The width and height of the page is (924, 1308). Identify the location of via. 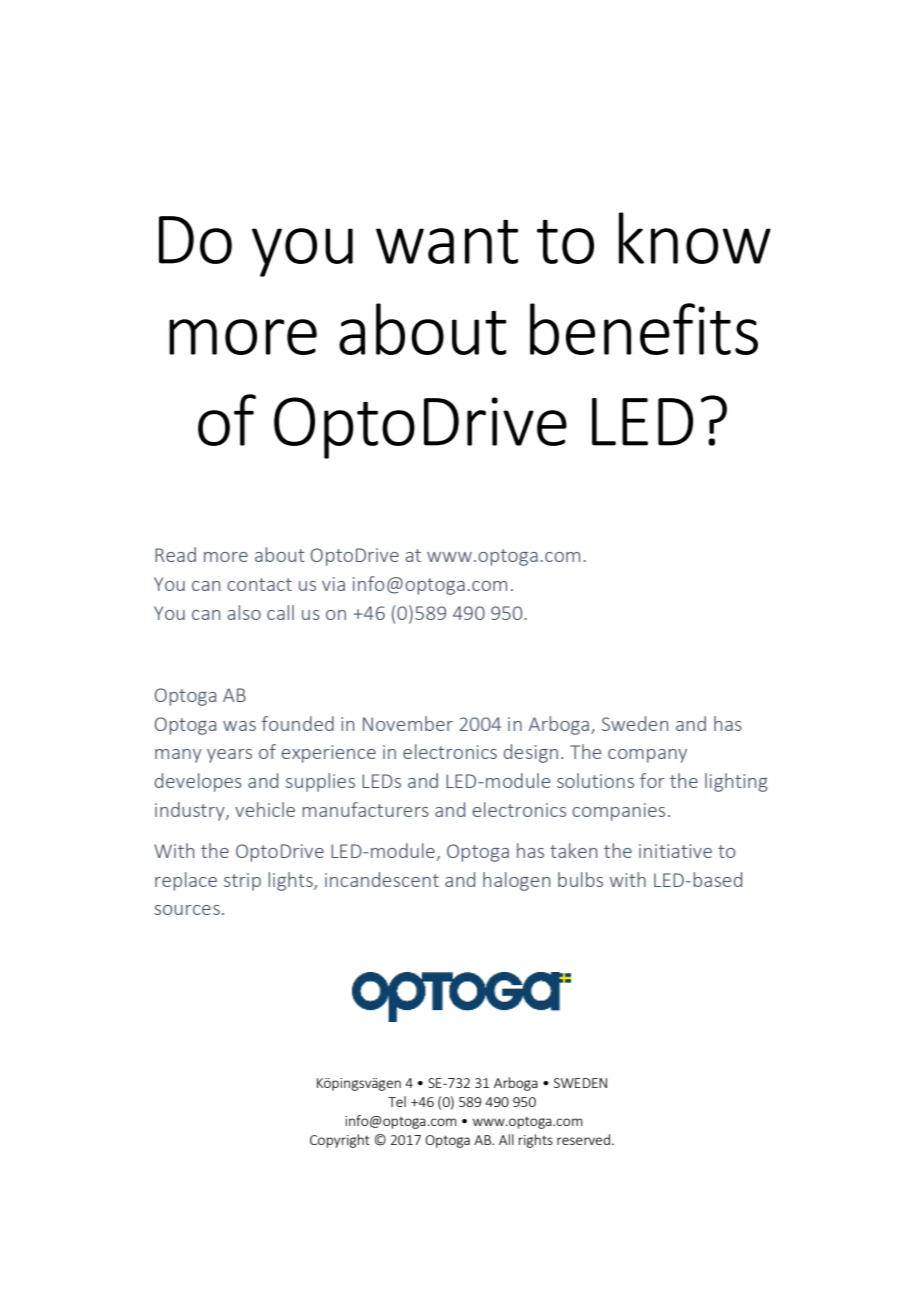
(333, 584).
